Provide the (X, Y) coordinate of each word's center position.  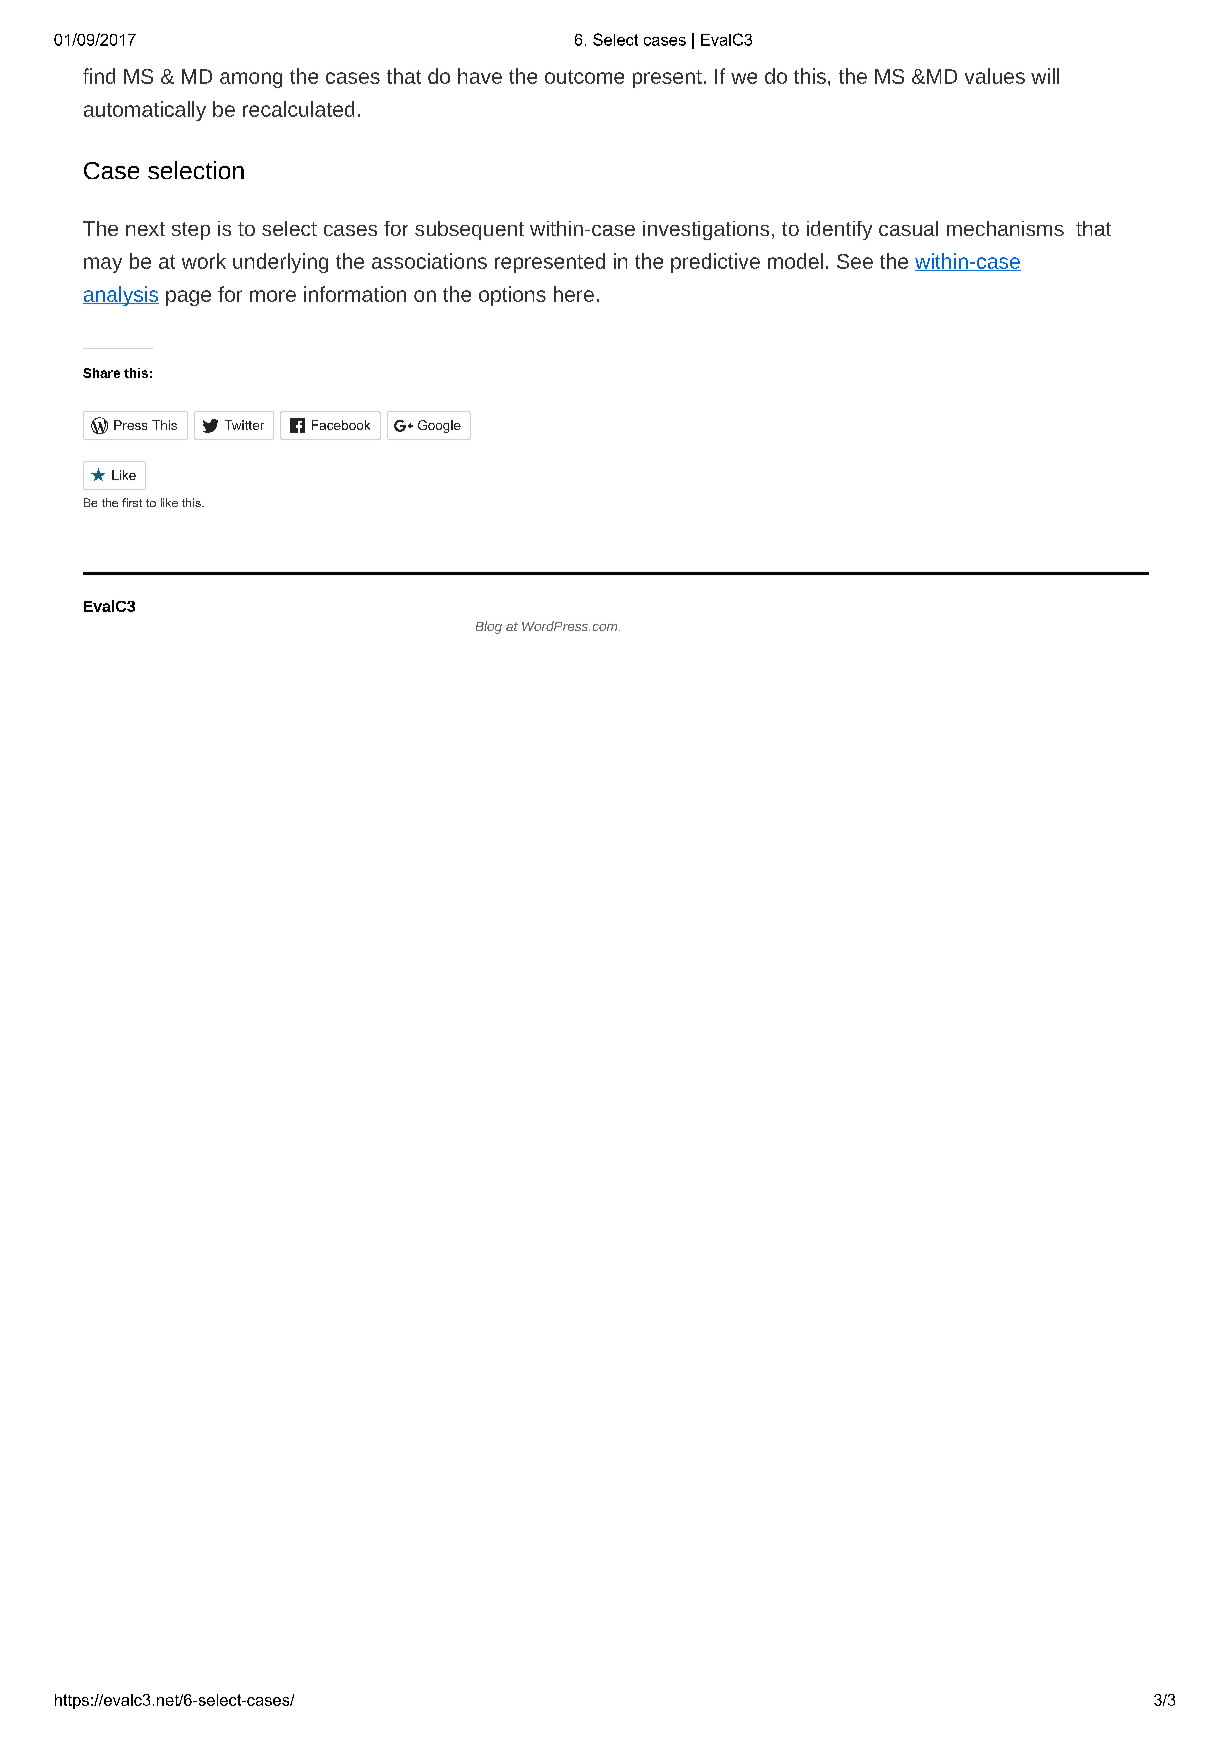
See (855, 261)
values (995, 76)
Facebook (341, 425)
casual (908, 228)
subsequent (469, 230)
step (191, 231)
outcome (584, 77)
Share (101, 373)
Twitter (244, 425)
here (574, 294)
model (795, 261)
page (188, 298)
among (251, 80)
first (132, 502)
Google (439, 426)
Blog (489, 627)
